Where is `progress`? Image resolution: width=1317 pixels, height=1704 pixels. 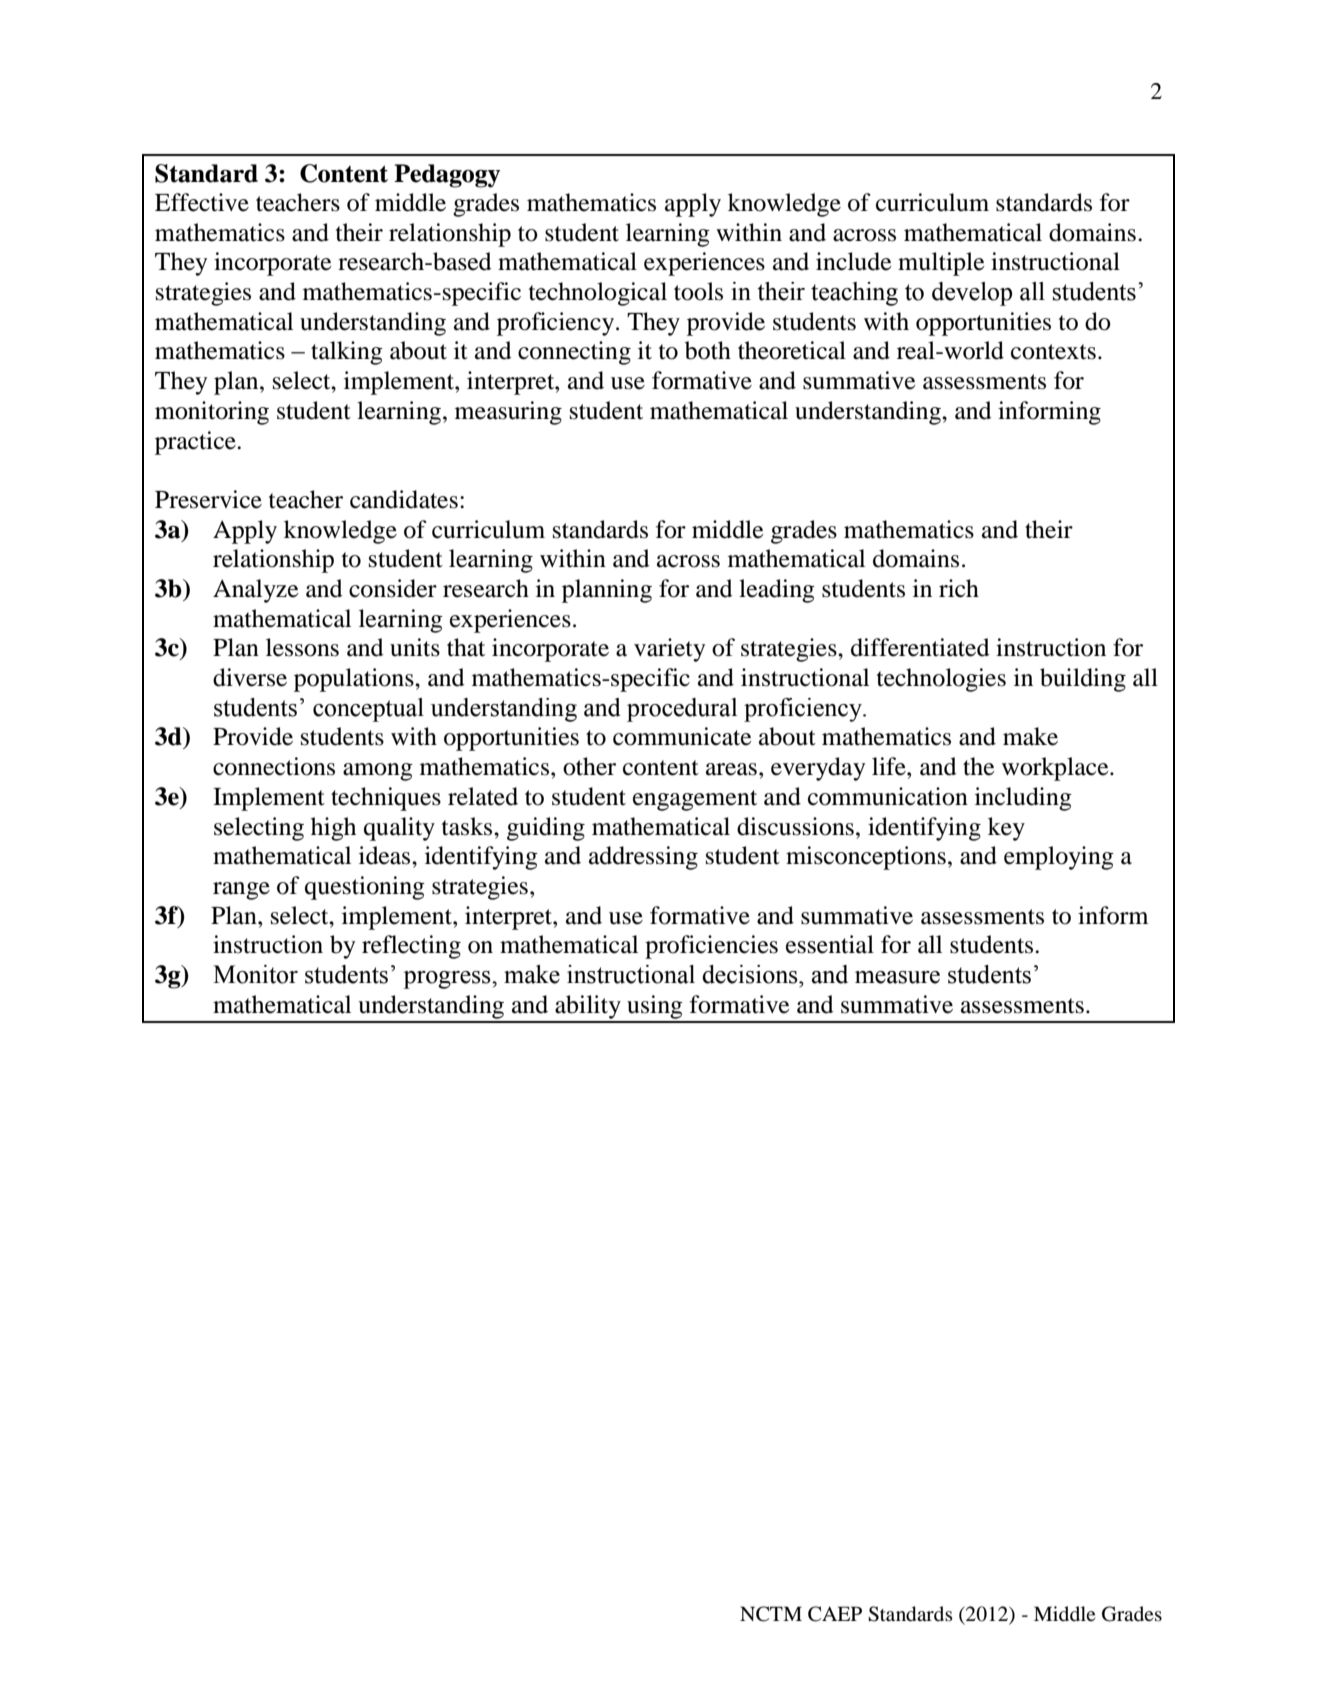 progress is located at coordinates (448, 980).
